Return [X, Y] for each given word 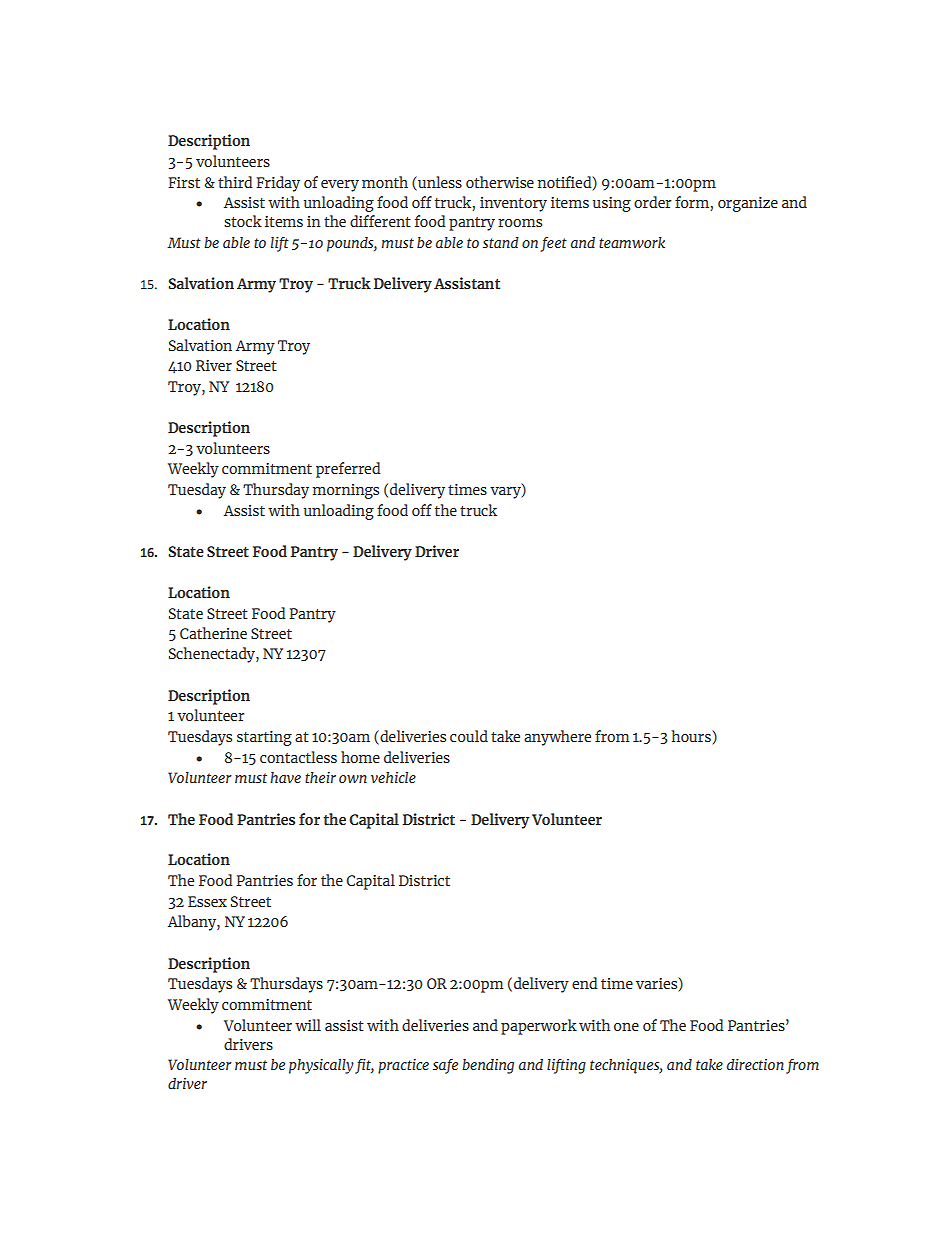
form [692, 202]
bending [488, 1066]
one [626, 1027]
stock [243, 221]
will [308, 1025]
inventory [513, 204]
